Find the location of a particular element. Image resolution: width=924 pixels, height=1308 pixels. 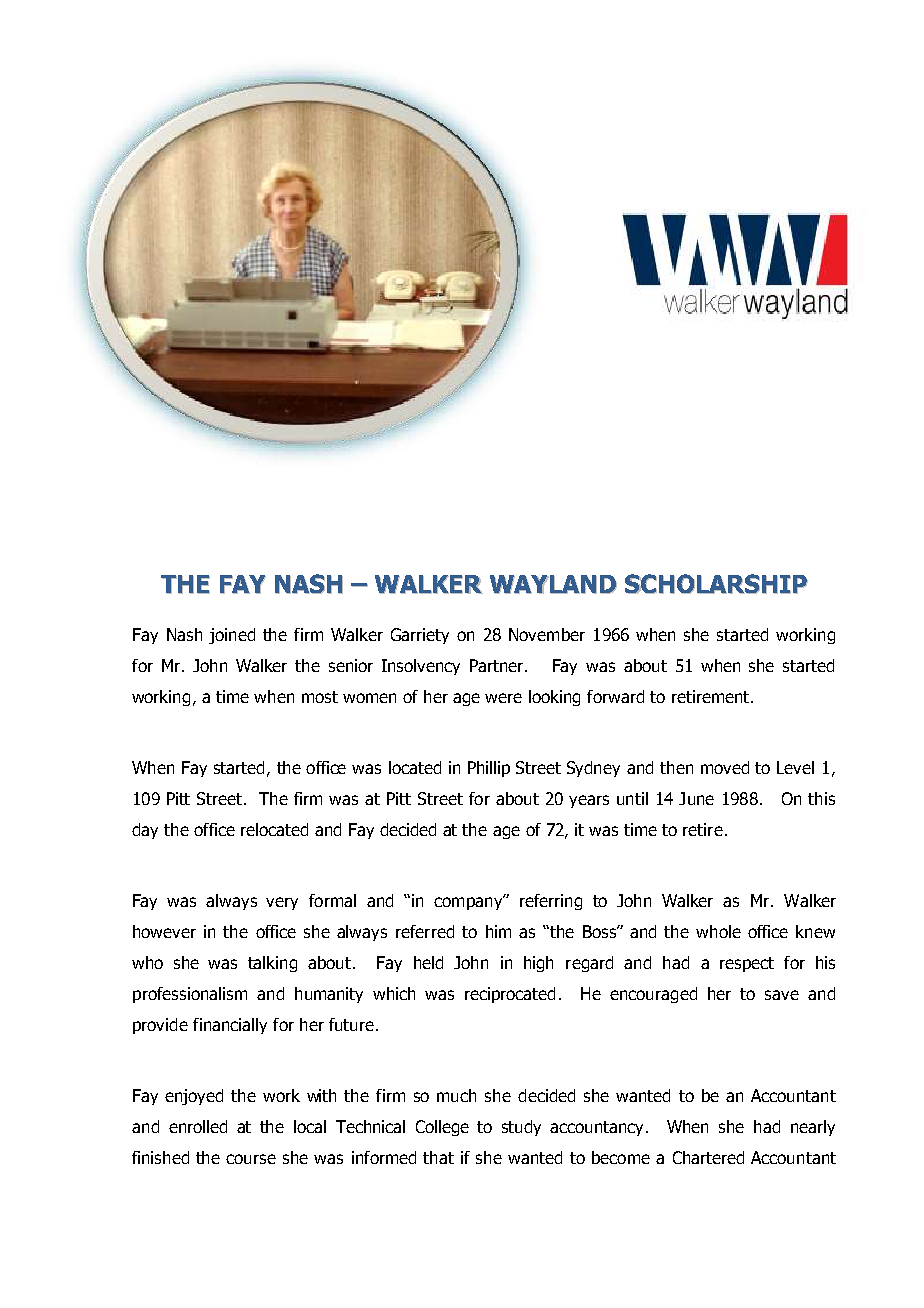

study is located at coordinates (521, 1128).
